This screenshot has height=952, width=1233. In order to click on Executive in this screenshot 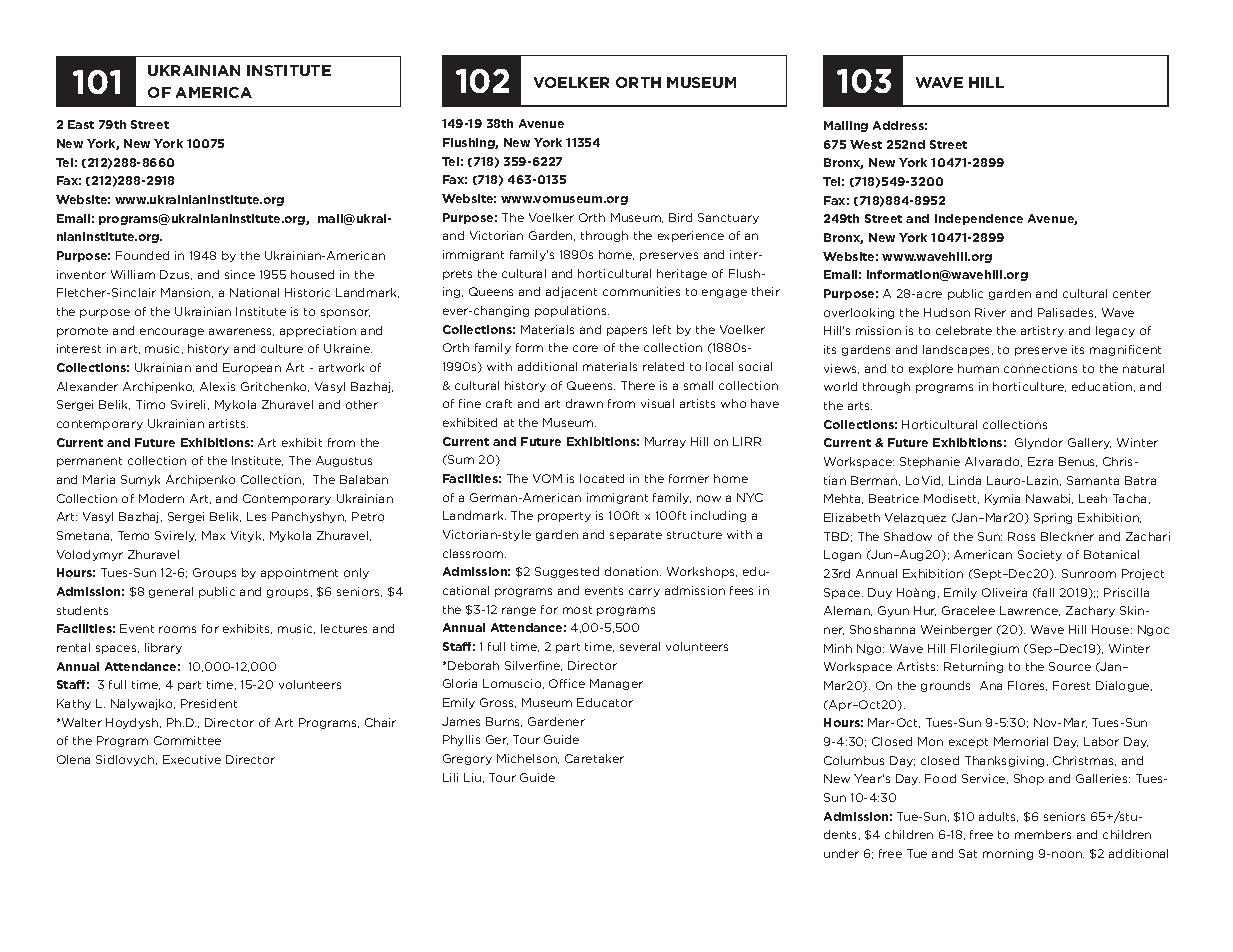, I will do `click(192, 759)`.
